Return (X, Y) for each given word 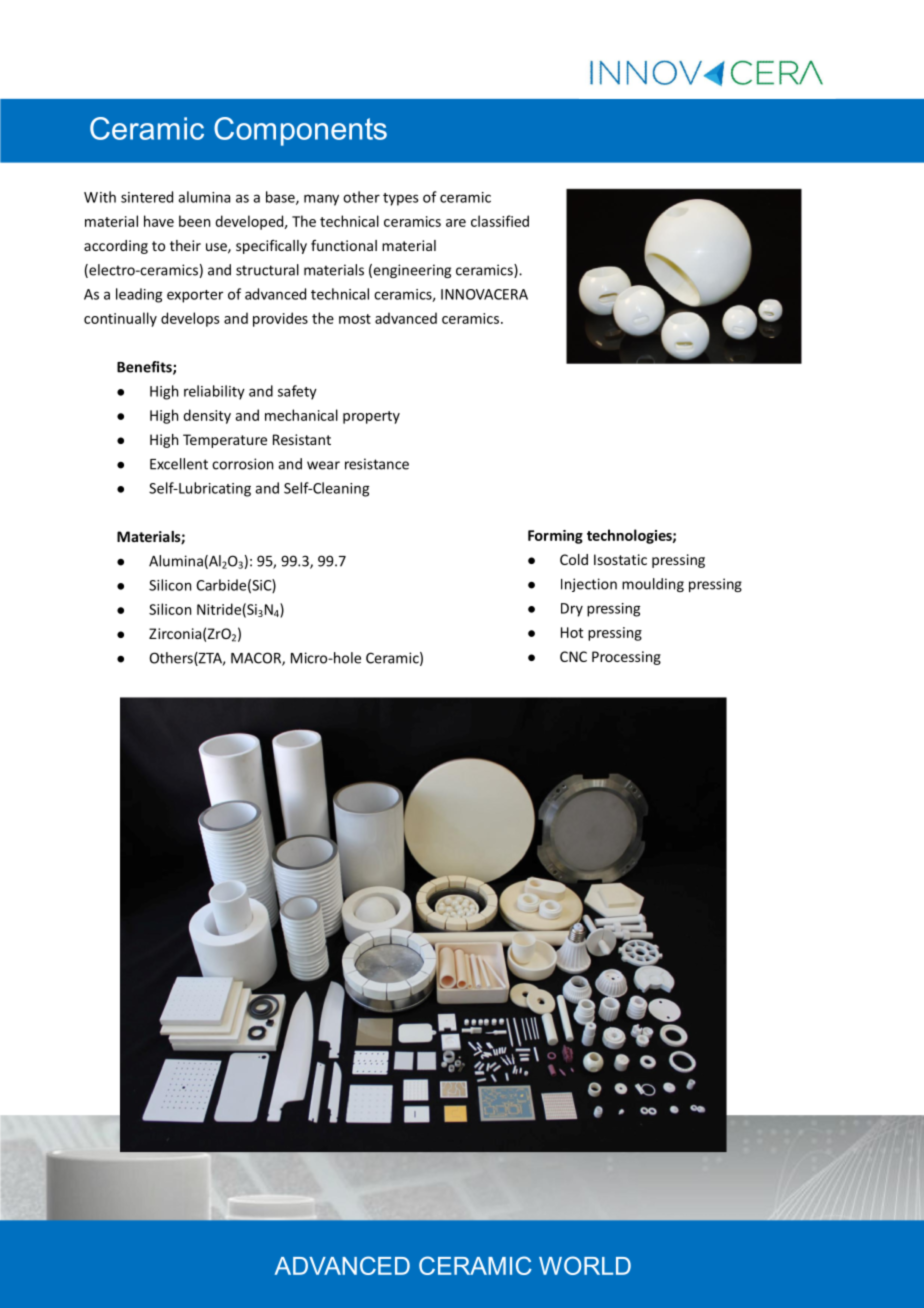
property (371, 417)
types (401, 199)
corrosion (242, 464)
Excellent (179, 464)
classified (500, 221)
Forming (555, 537)
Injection (589, 585)
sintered (147, 197)
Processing (626, 658)
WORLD (585, 1265)
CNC (573, 656)
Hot (572, 632)
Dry (572, 610)
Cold (574, 559)
